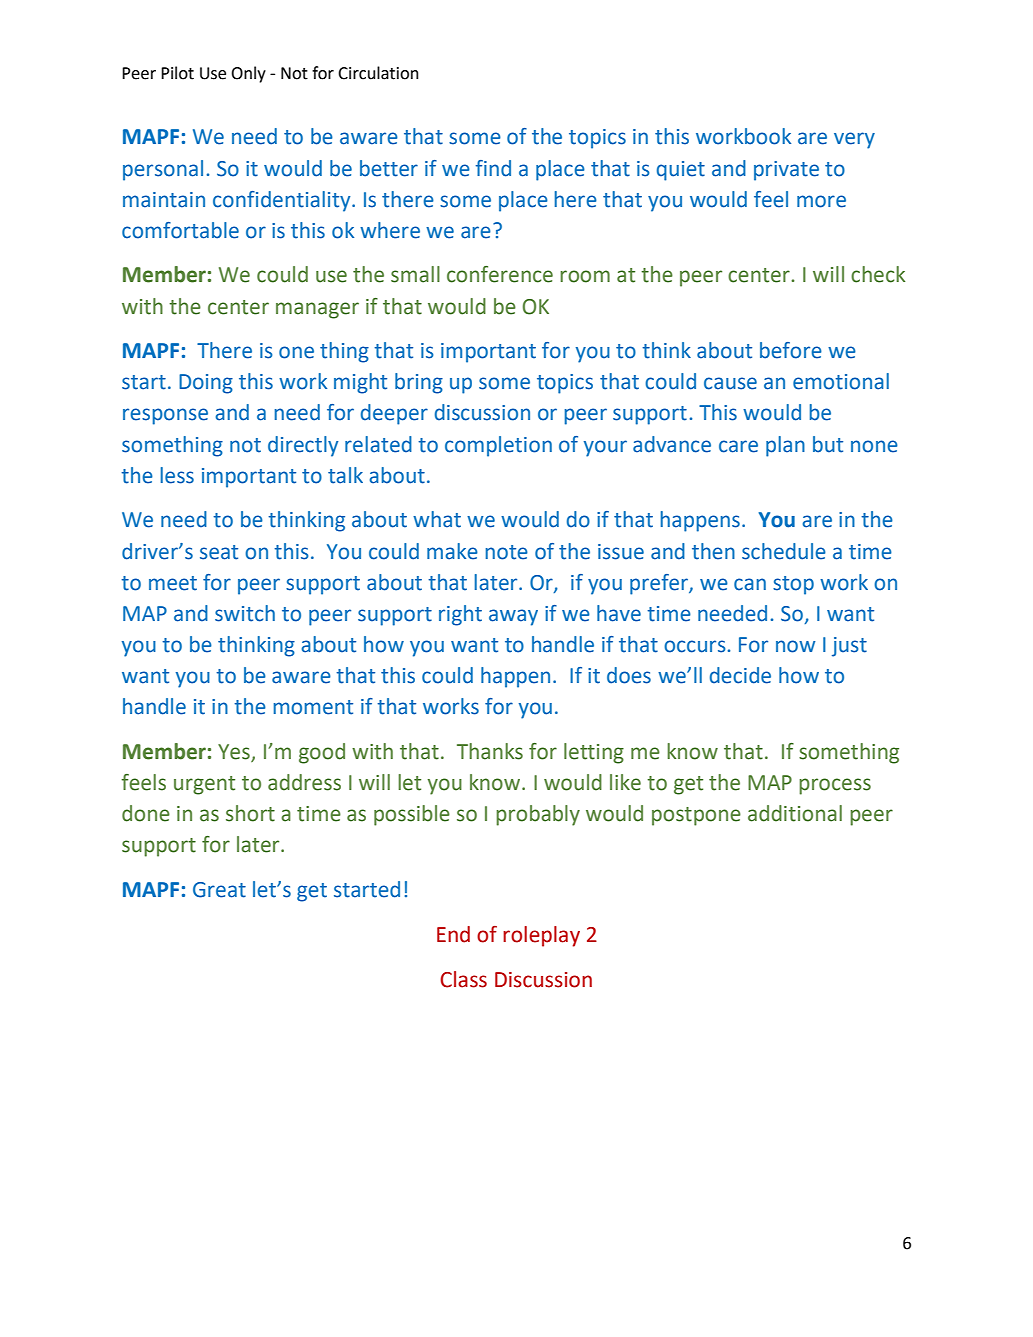 The height and width of the screenshot is (1337, 1033). What do you see at coordinates (785, 446) in the screenshot?
I see `plan` at bounding box center [785, 446].
